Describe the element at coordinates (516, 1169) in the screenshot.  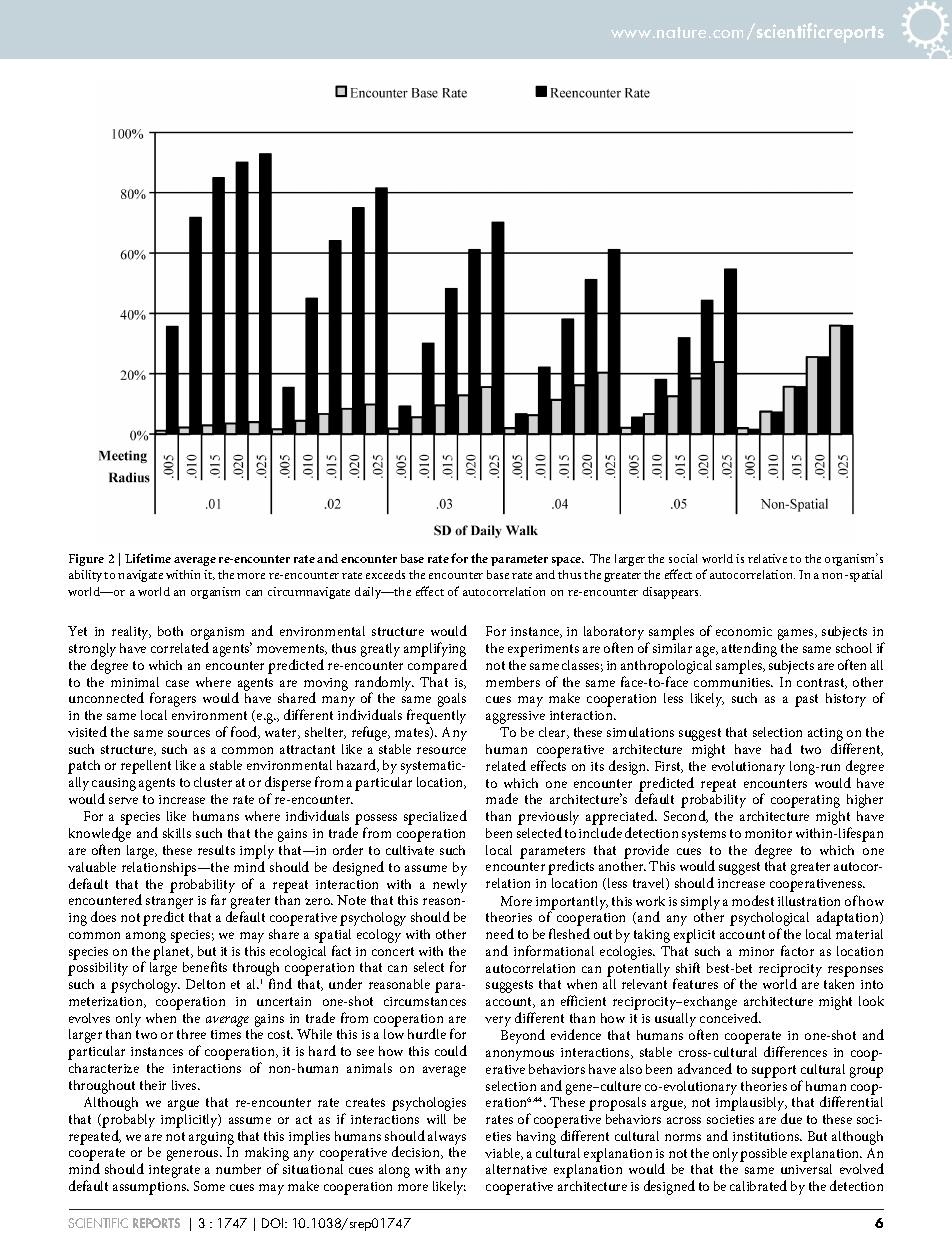
I see `alternative` at that location.
